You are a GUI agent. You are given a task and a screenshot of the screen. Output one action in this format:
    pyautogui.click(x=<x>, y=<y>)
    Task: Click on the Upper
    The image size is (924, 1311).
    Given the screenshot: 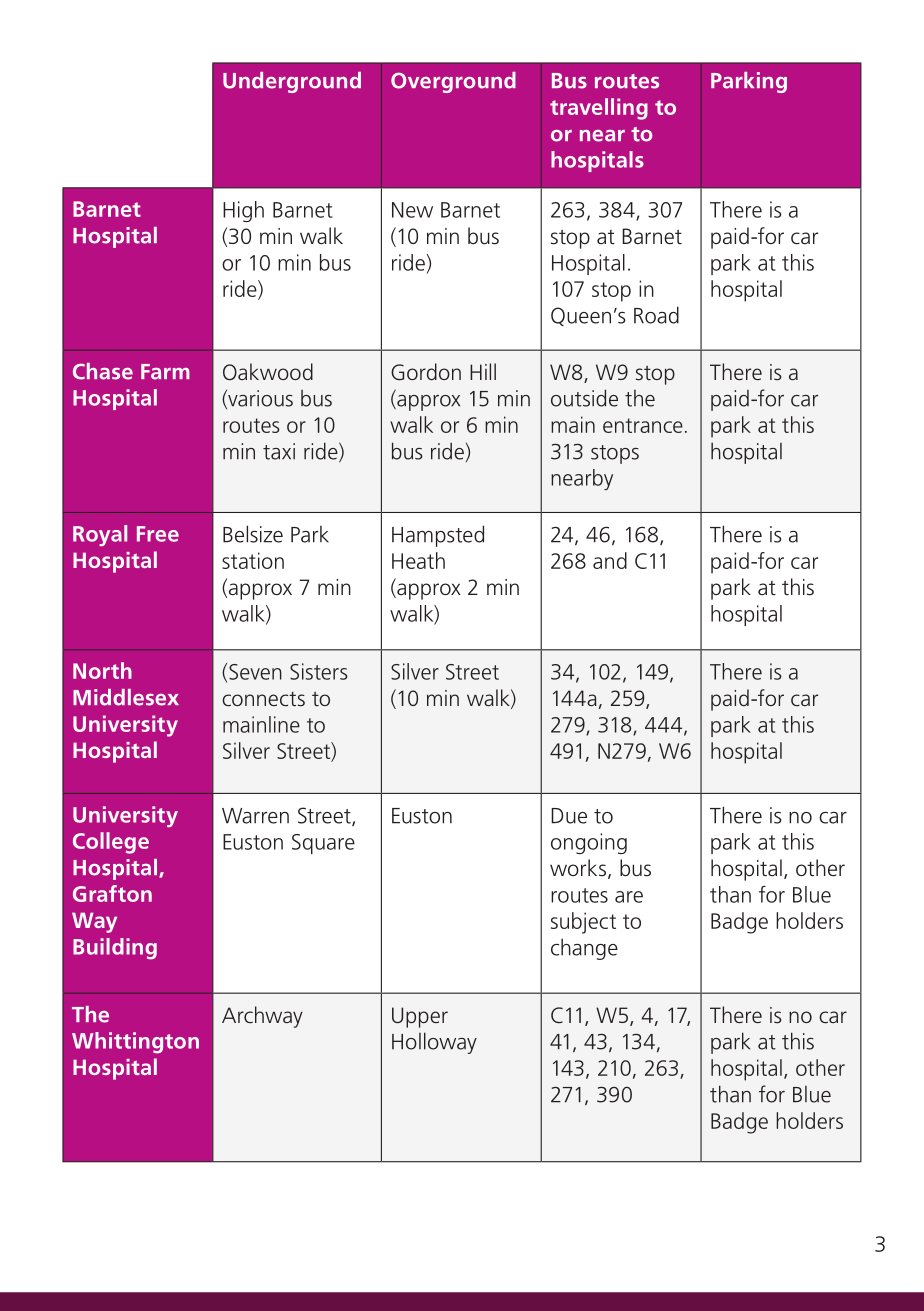 What is the action you would take?
    pyautogui.click(x=420, y=1017)
